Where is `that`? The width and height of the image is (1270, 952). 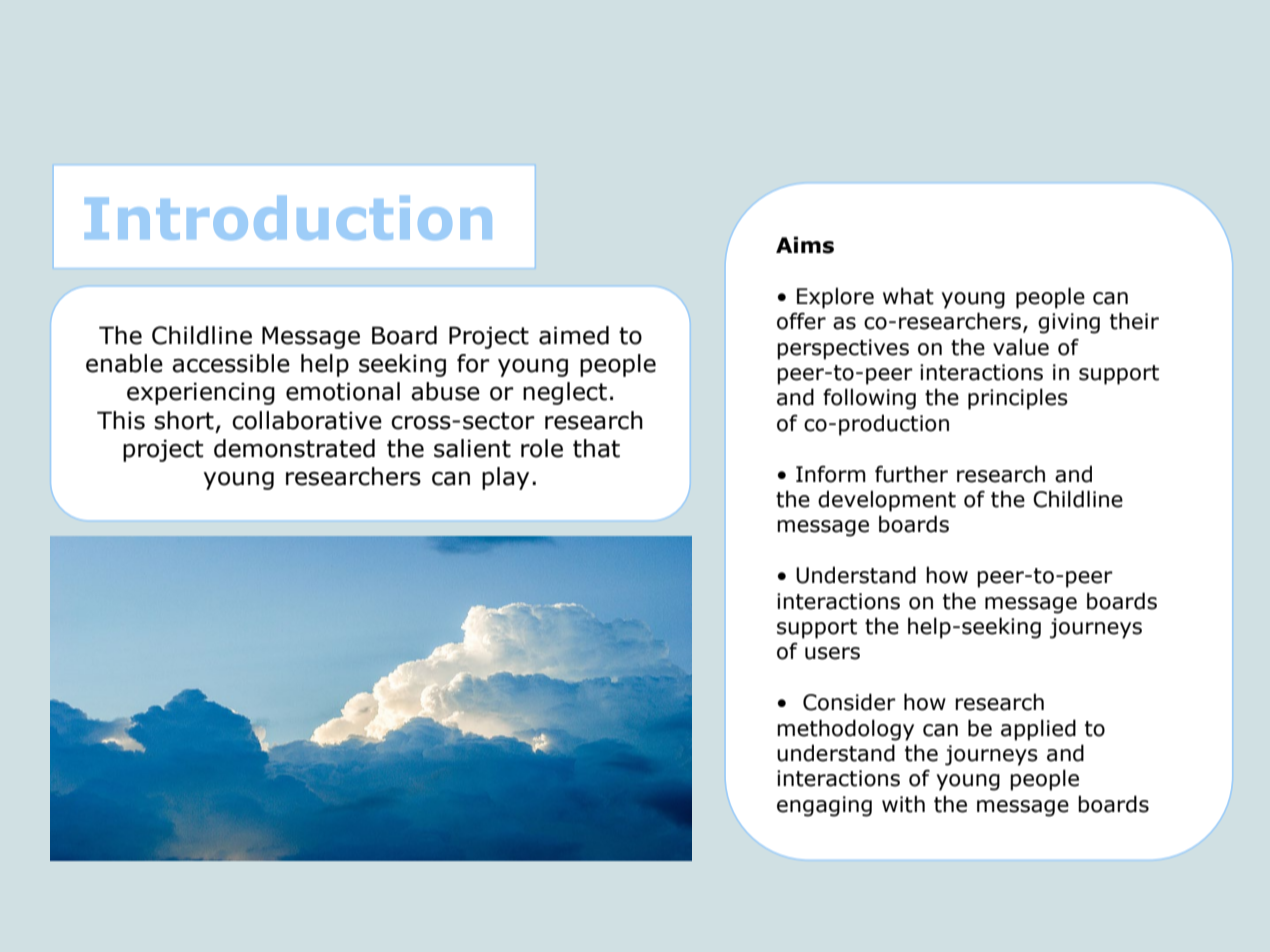 that is located at coordinates (596, 448).
